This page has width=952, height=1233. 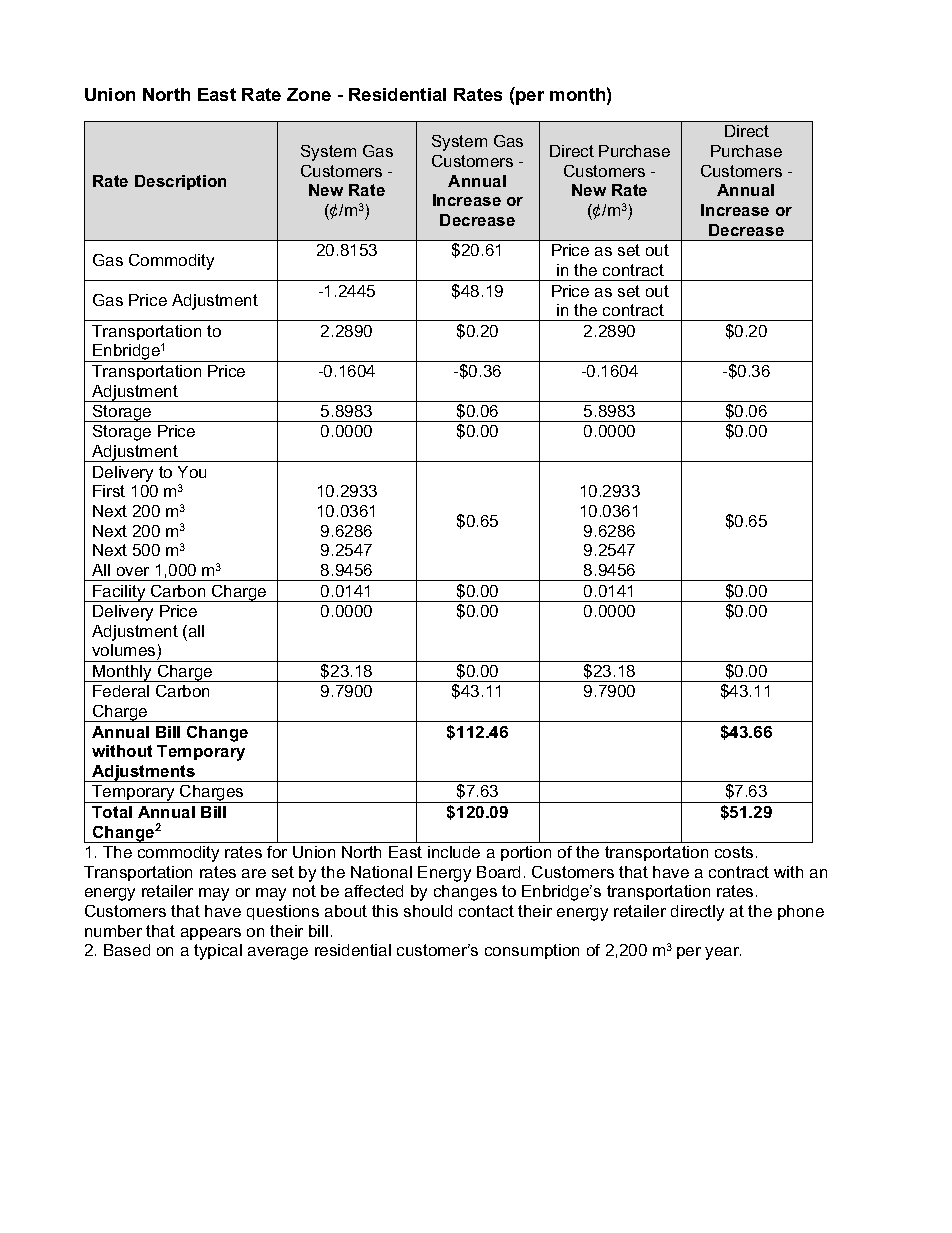 What do you see at coordinates (192, 472) in the page?
I see `You` at bounding box center [192, 472].
